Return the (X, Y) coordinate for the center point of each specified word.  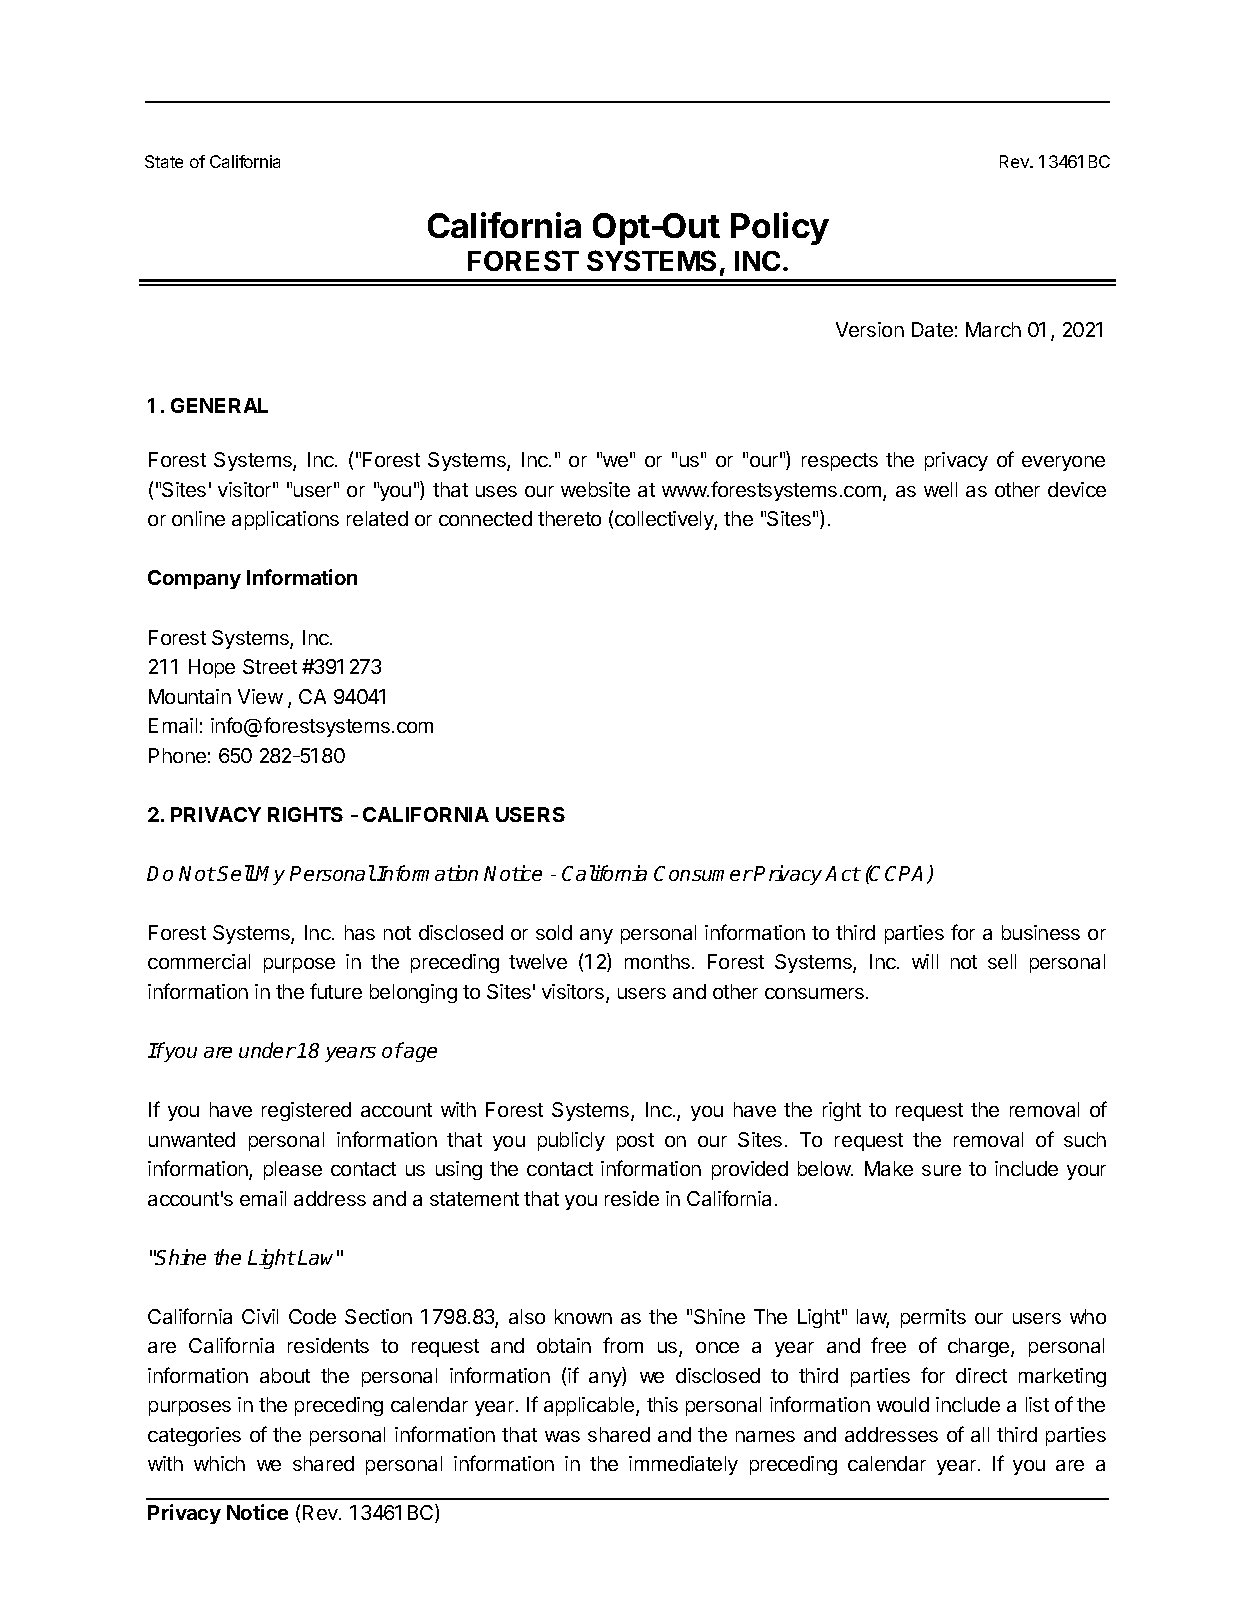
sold (554, 932)
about (285, 1375)
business (1041, 932)
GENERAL (219, 405)
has (360, 932)
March (993, 329)
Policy (780, 228)
